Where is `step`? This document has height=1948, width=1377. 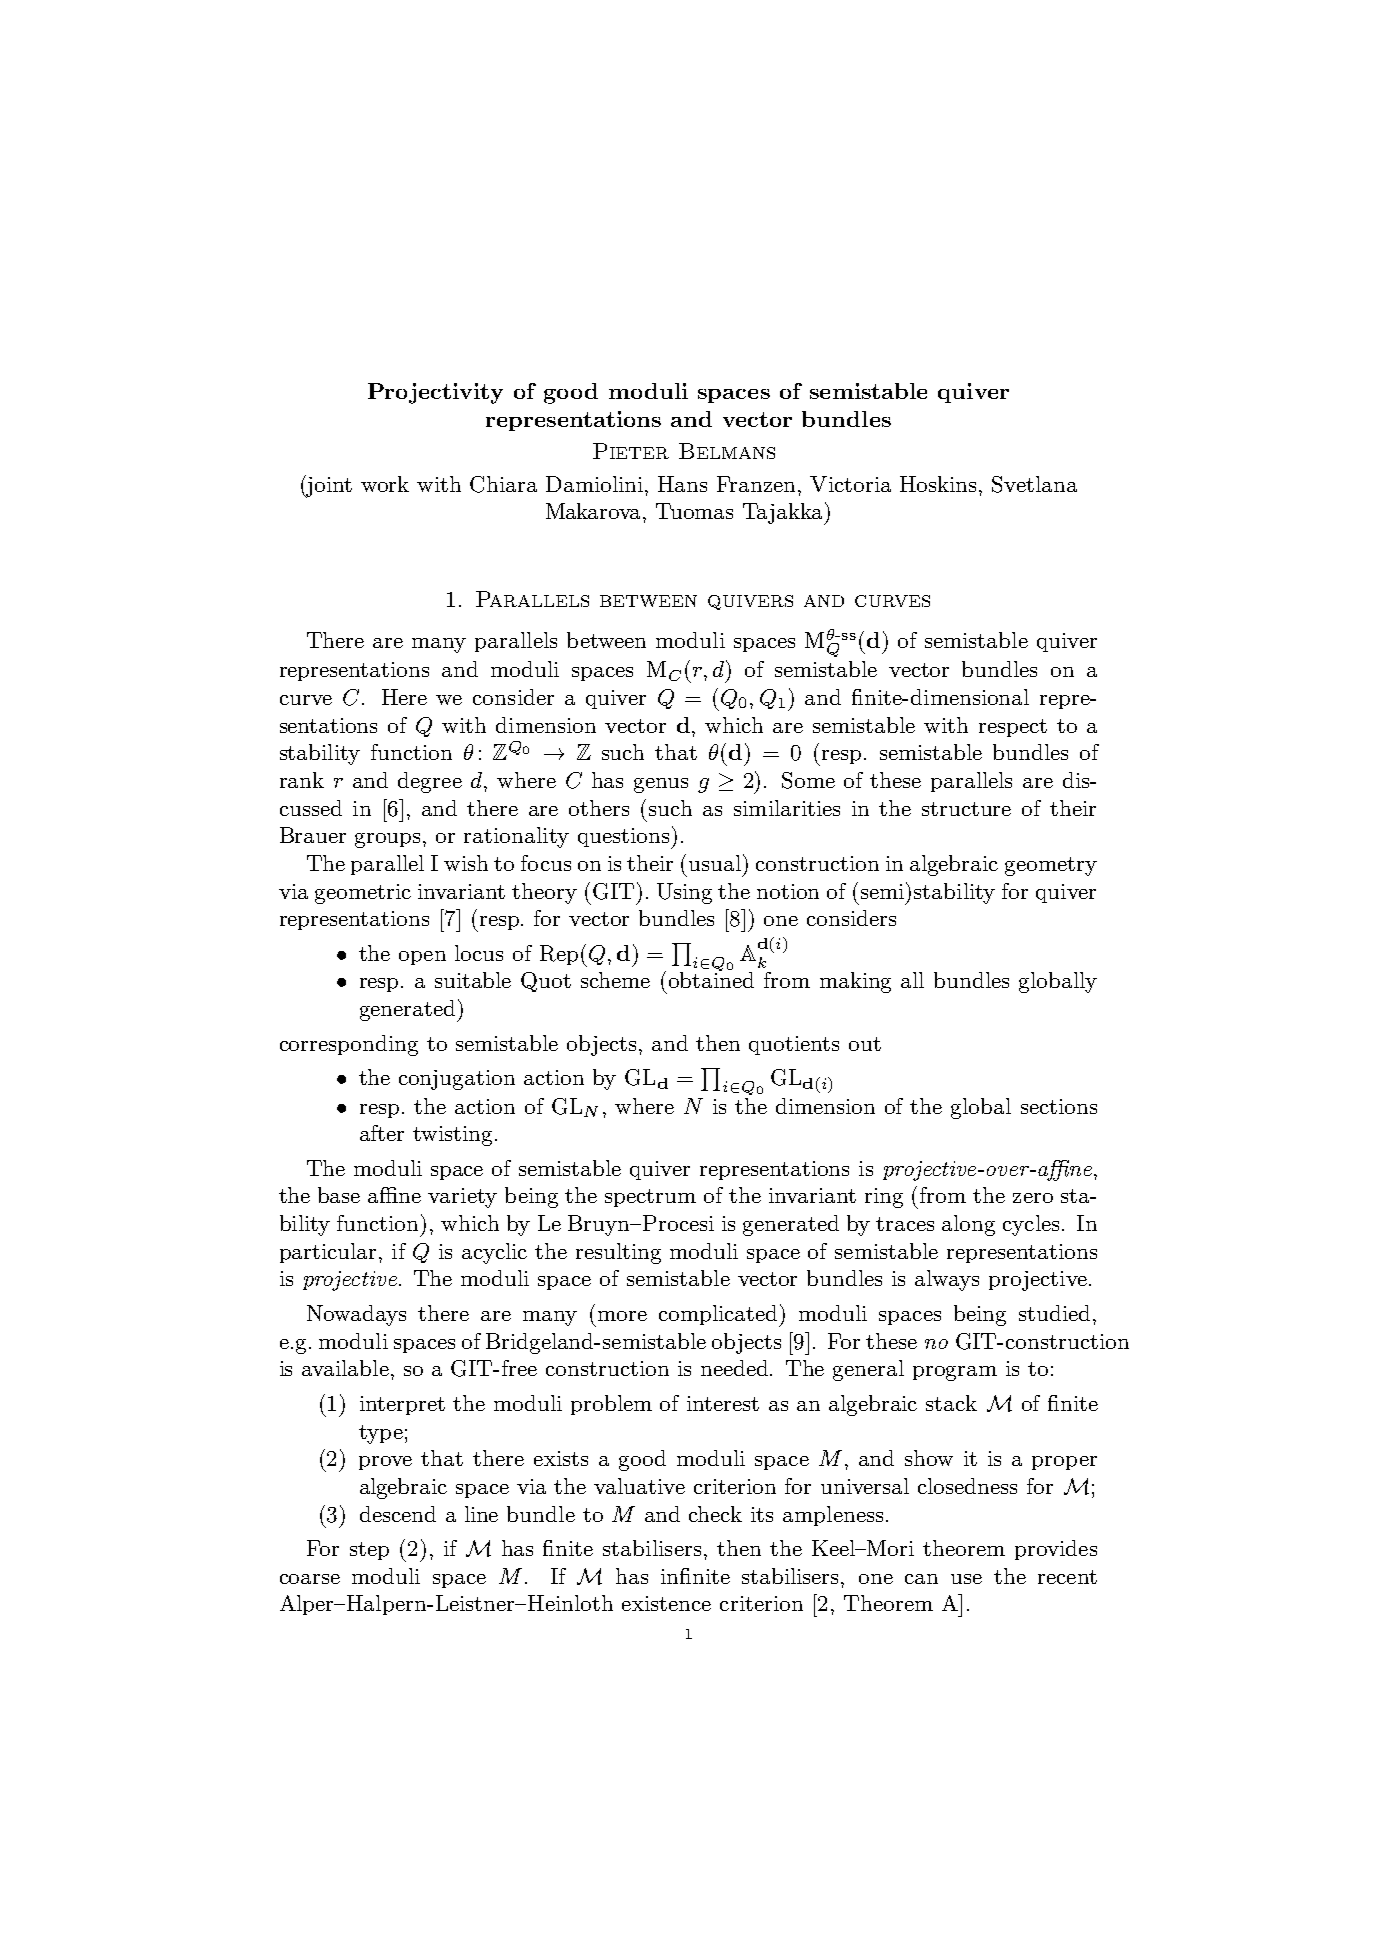 step is located at coordinates (369, 1551).
